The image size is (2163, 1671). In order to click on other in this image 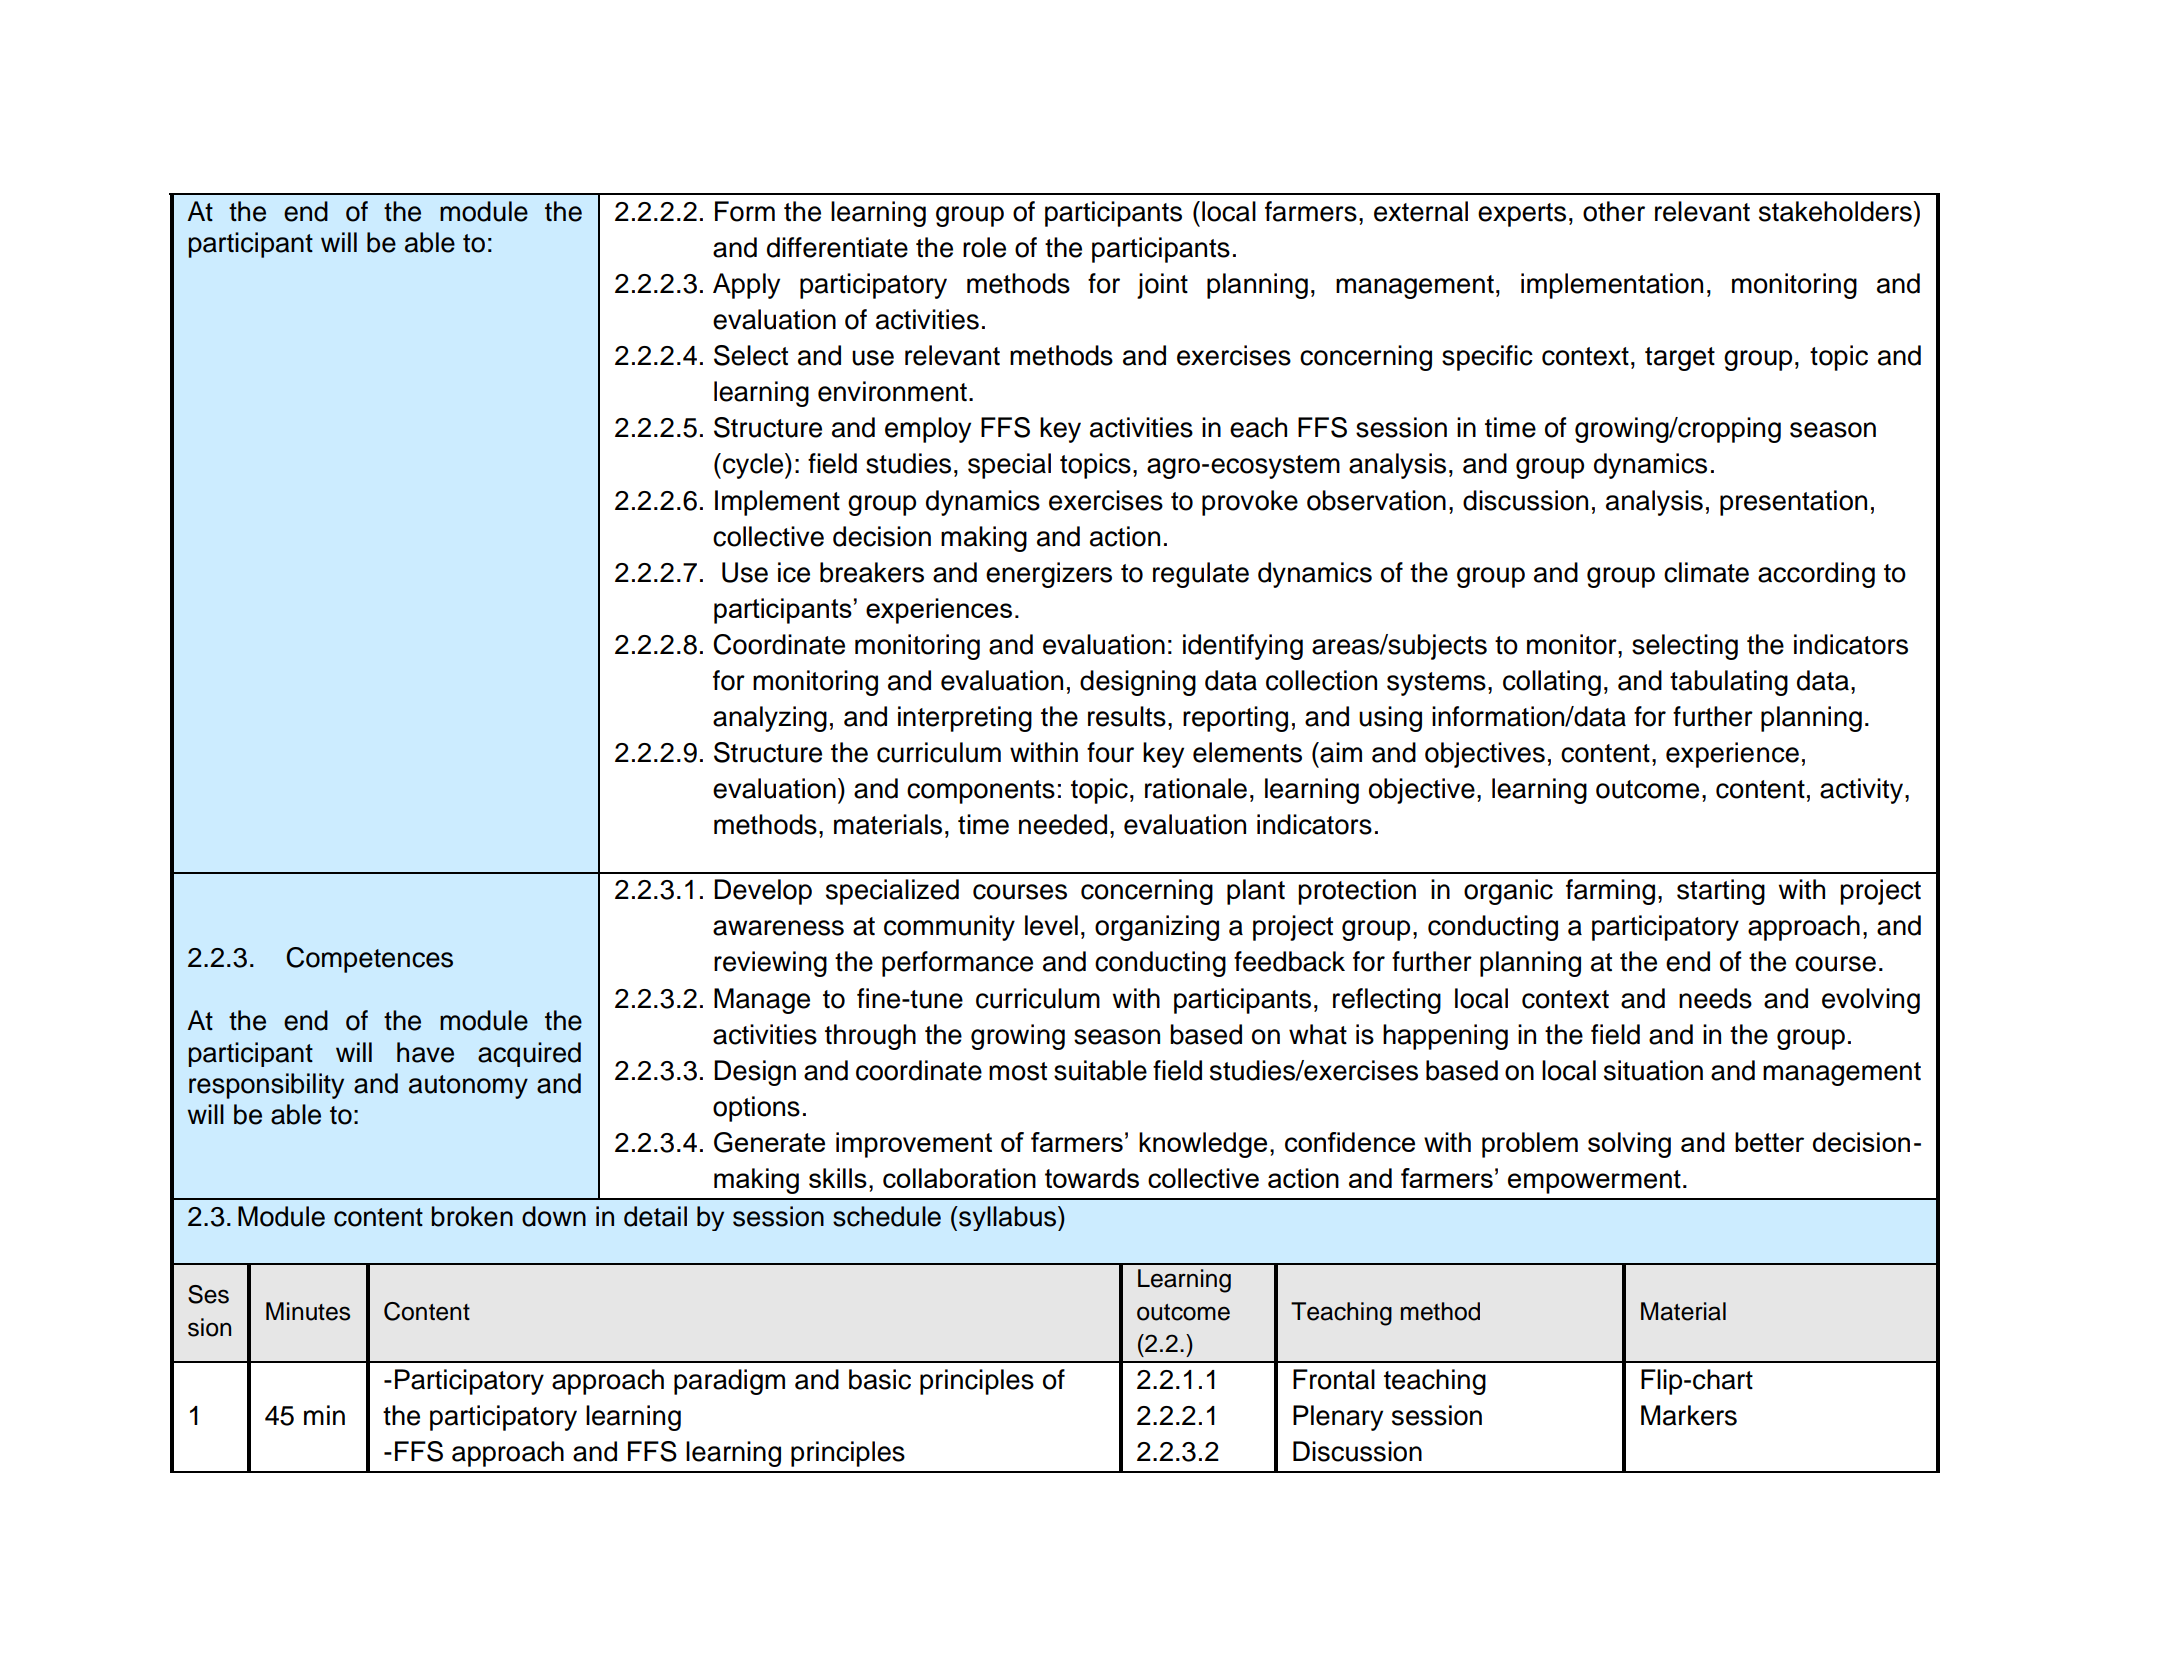, I will do `click(1614, 211)`.
